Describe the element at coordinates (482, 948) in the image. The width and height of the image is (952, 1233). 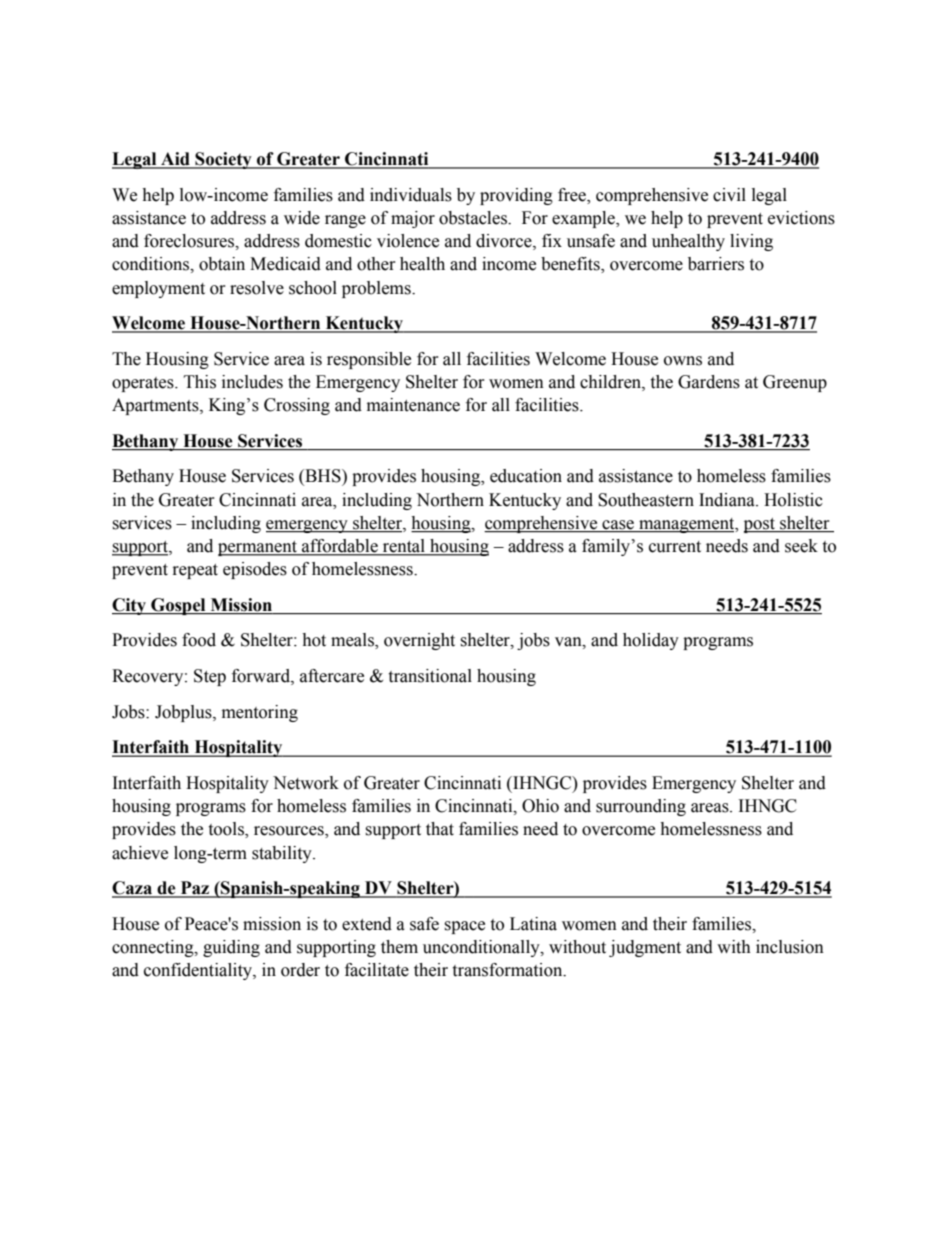
I see `unconditionally` at that location.
